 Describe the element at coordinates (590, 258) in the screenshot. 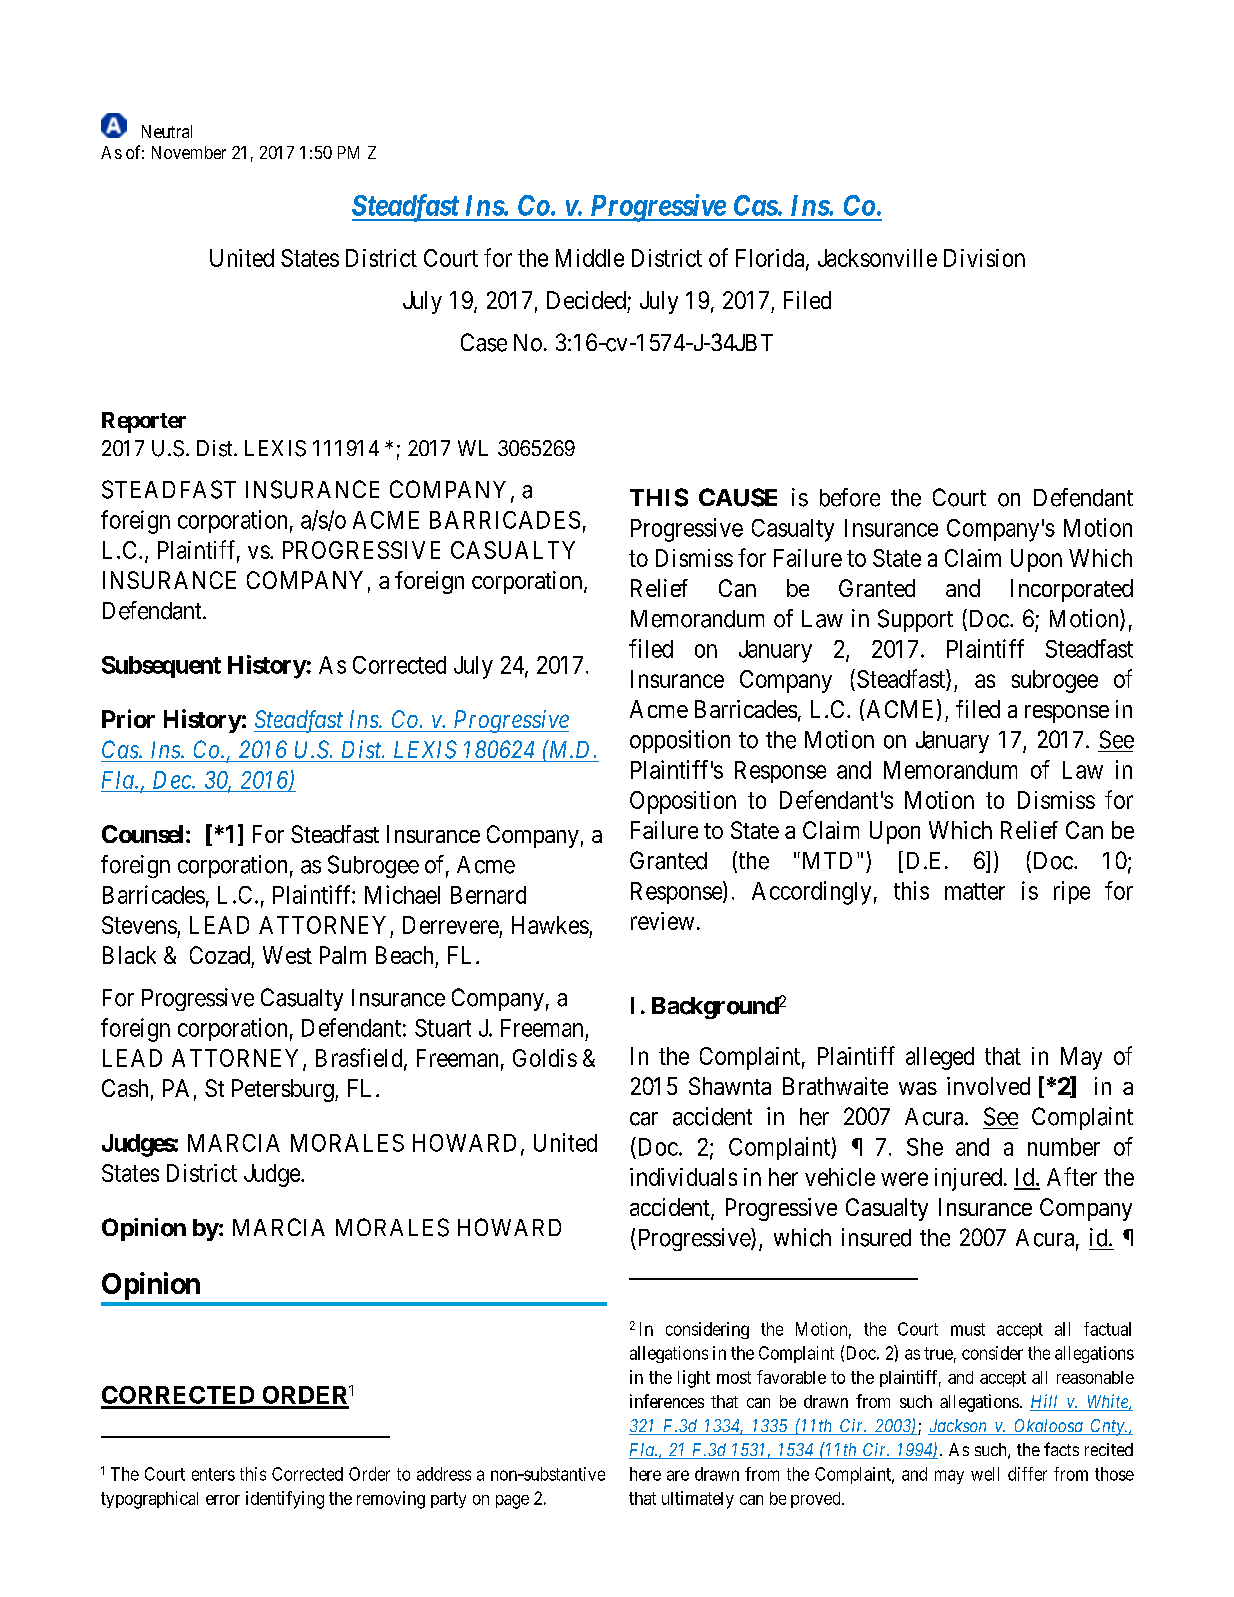

I see `Middle` at that location.
